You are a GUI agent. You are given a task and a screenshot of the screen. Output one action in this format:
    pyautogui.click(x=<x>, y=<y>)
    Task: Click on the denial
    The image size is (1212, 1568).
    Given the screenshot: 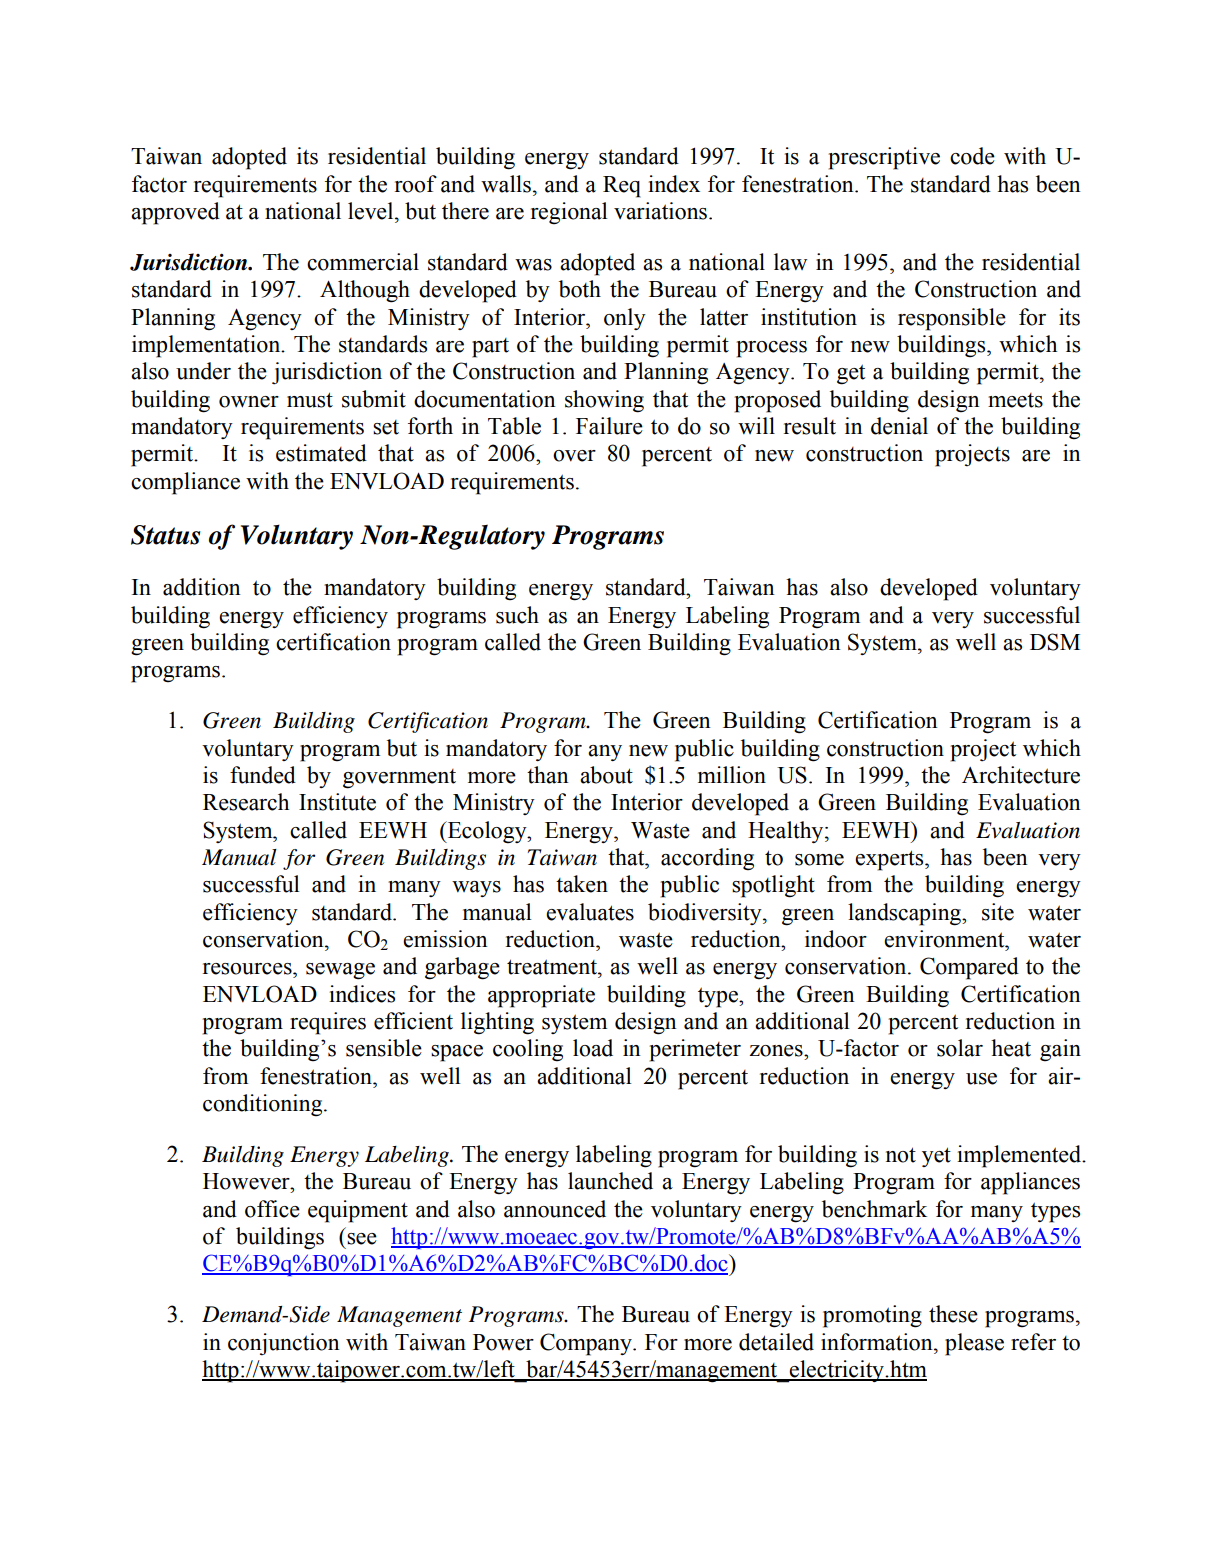 What is the action you would take?
    pyautogui.click(x=899, y=426)
